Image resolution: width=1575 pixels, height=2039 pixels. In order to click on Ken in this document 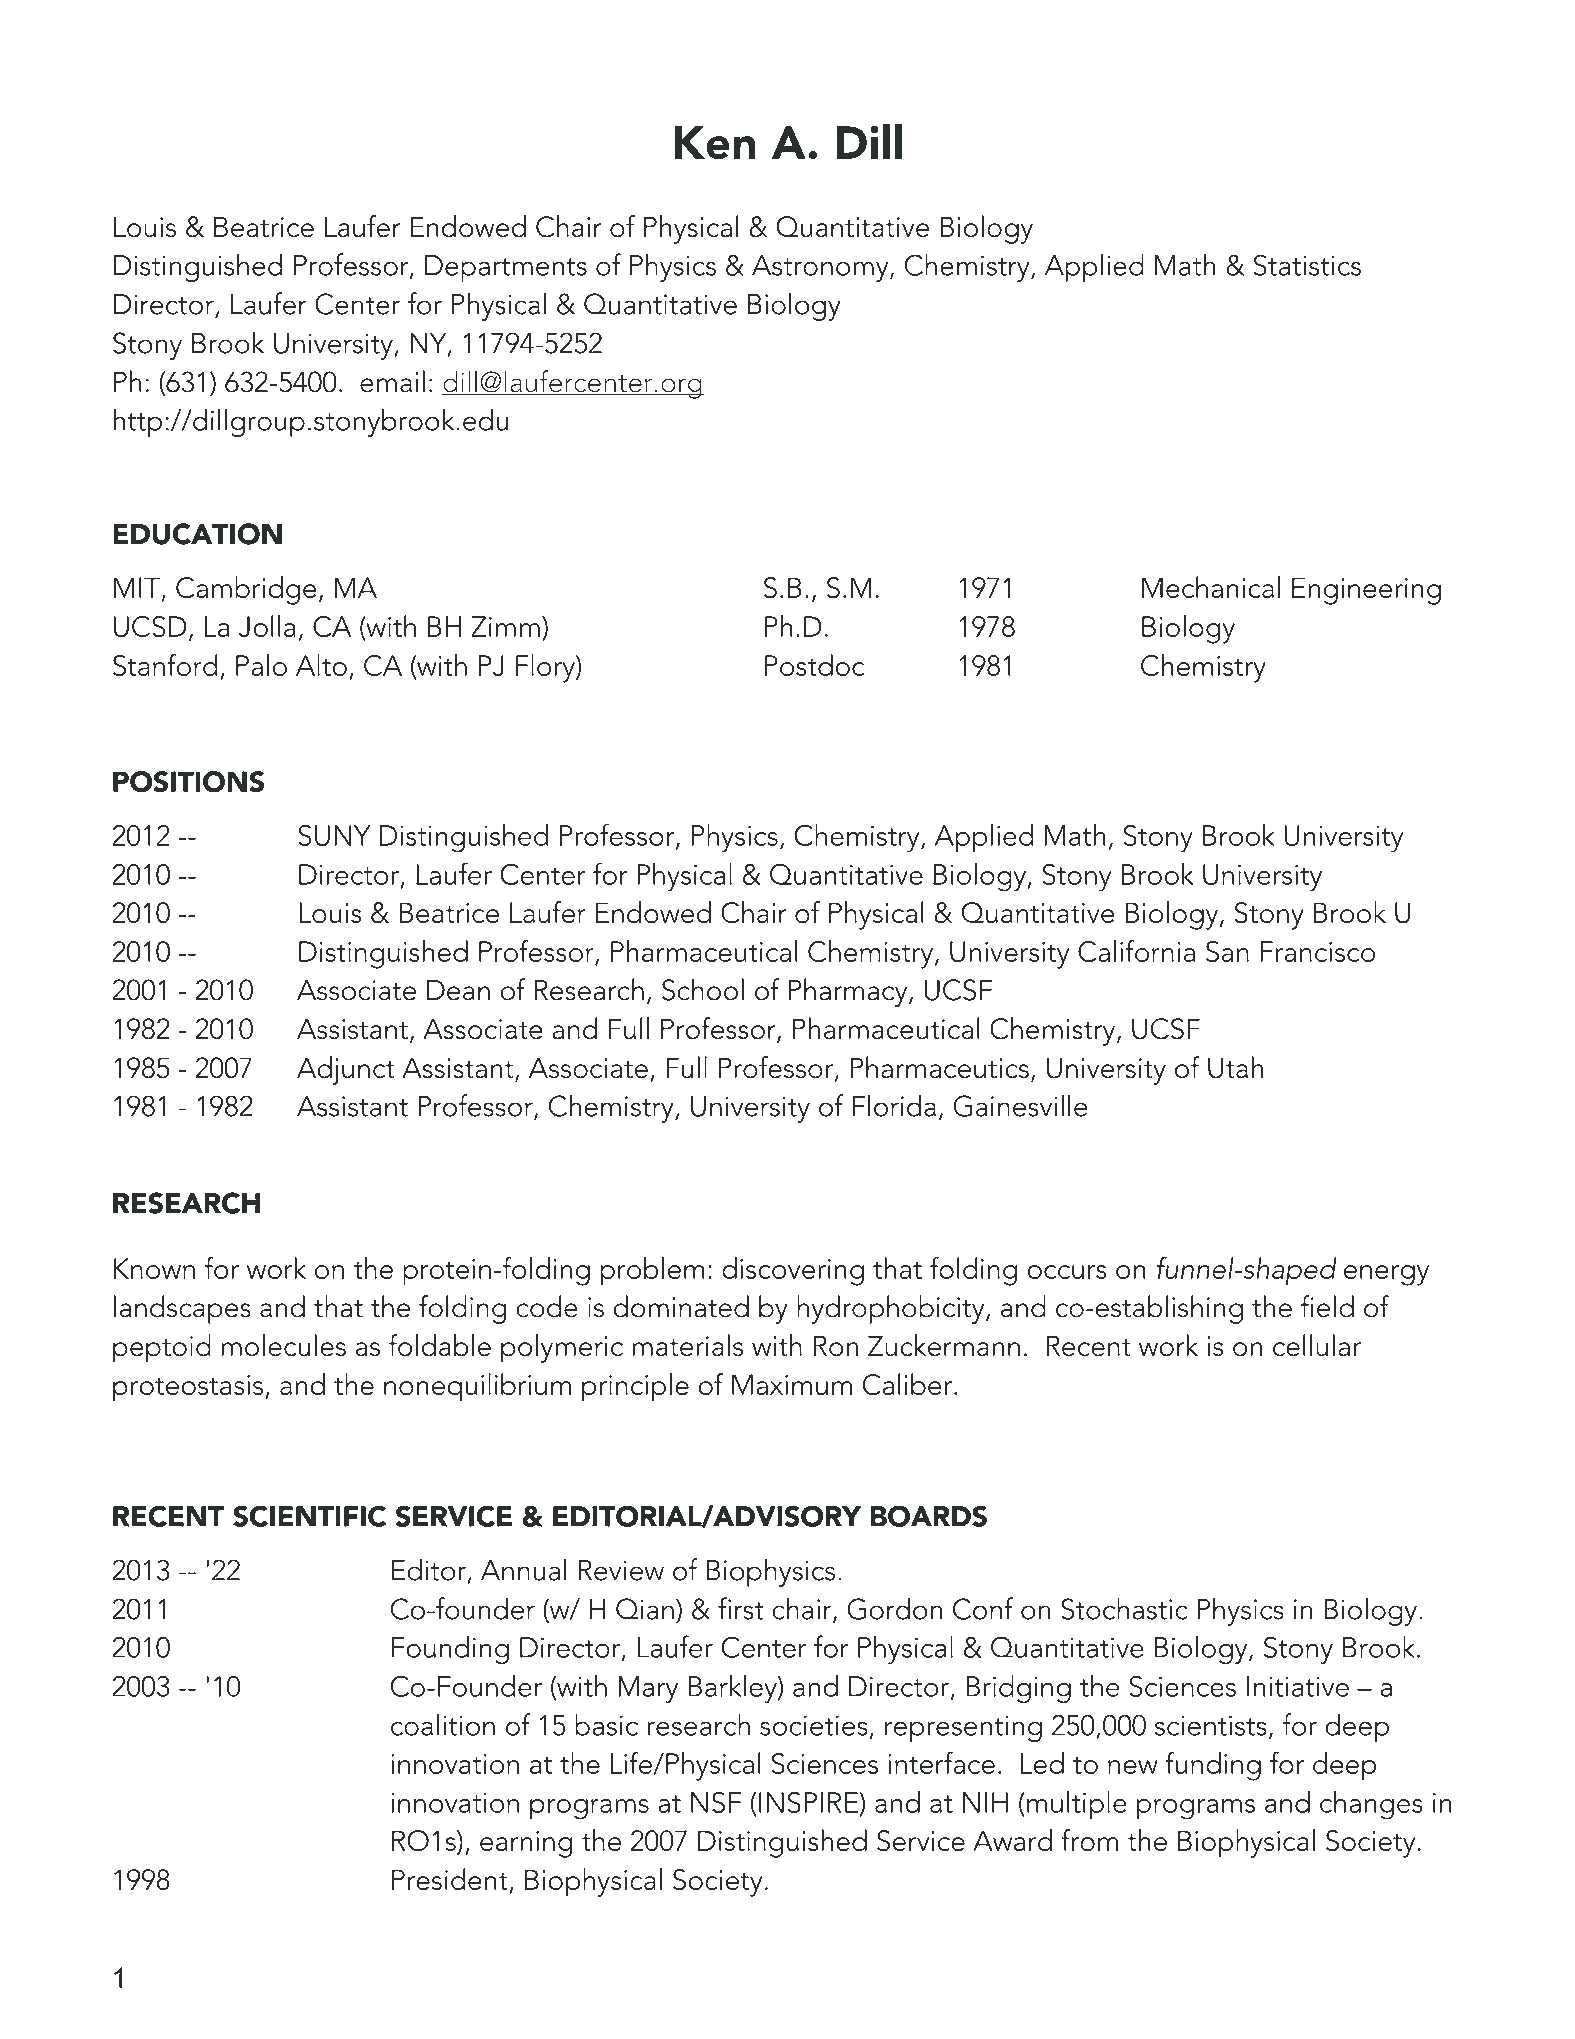, I will do `click(715, 143)`.
